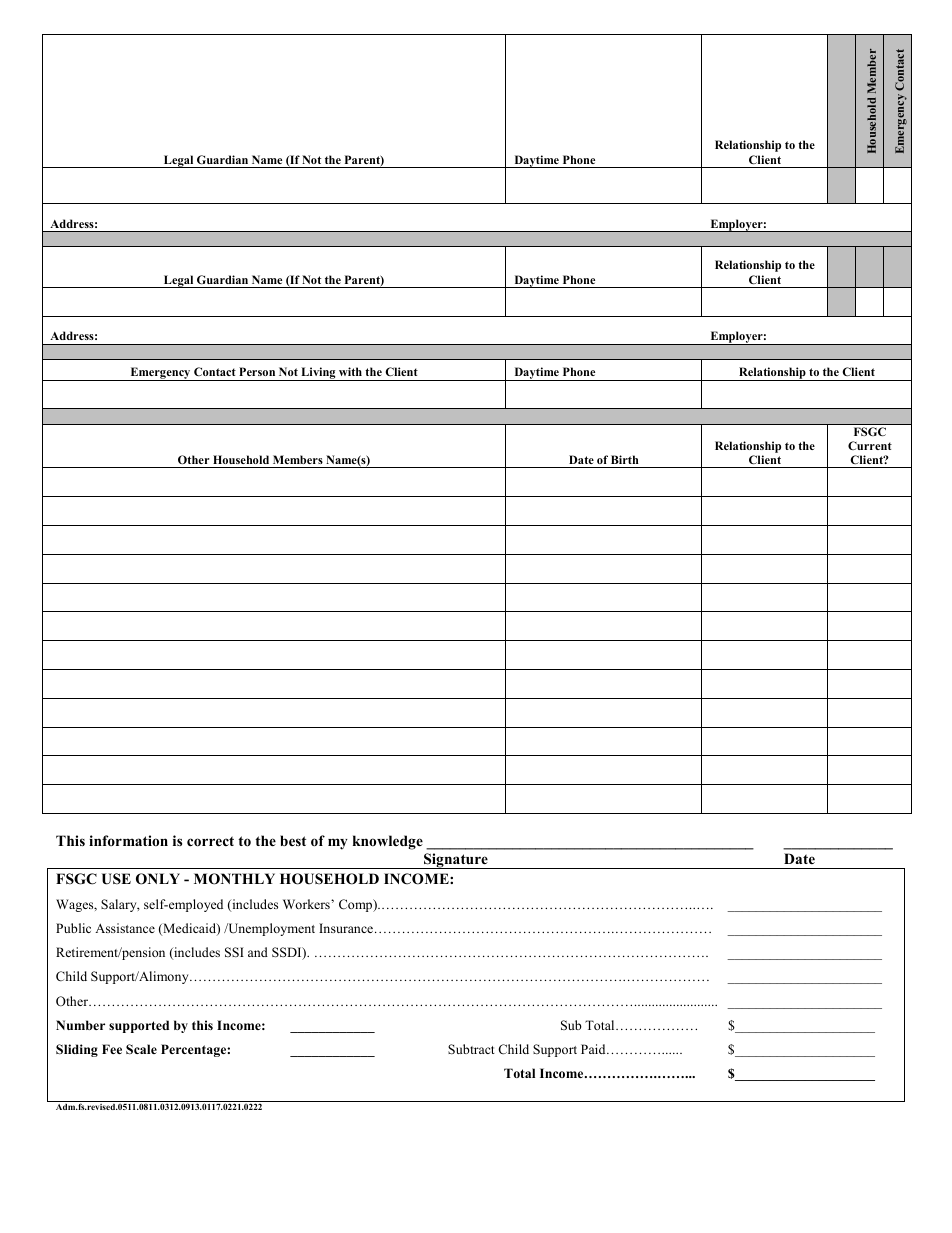 Image resolution: width=952 pixels, height=1233 pixels. Describe the element at coordinates (350, 371) in the screenshot. I see `with` at that location.
